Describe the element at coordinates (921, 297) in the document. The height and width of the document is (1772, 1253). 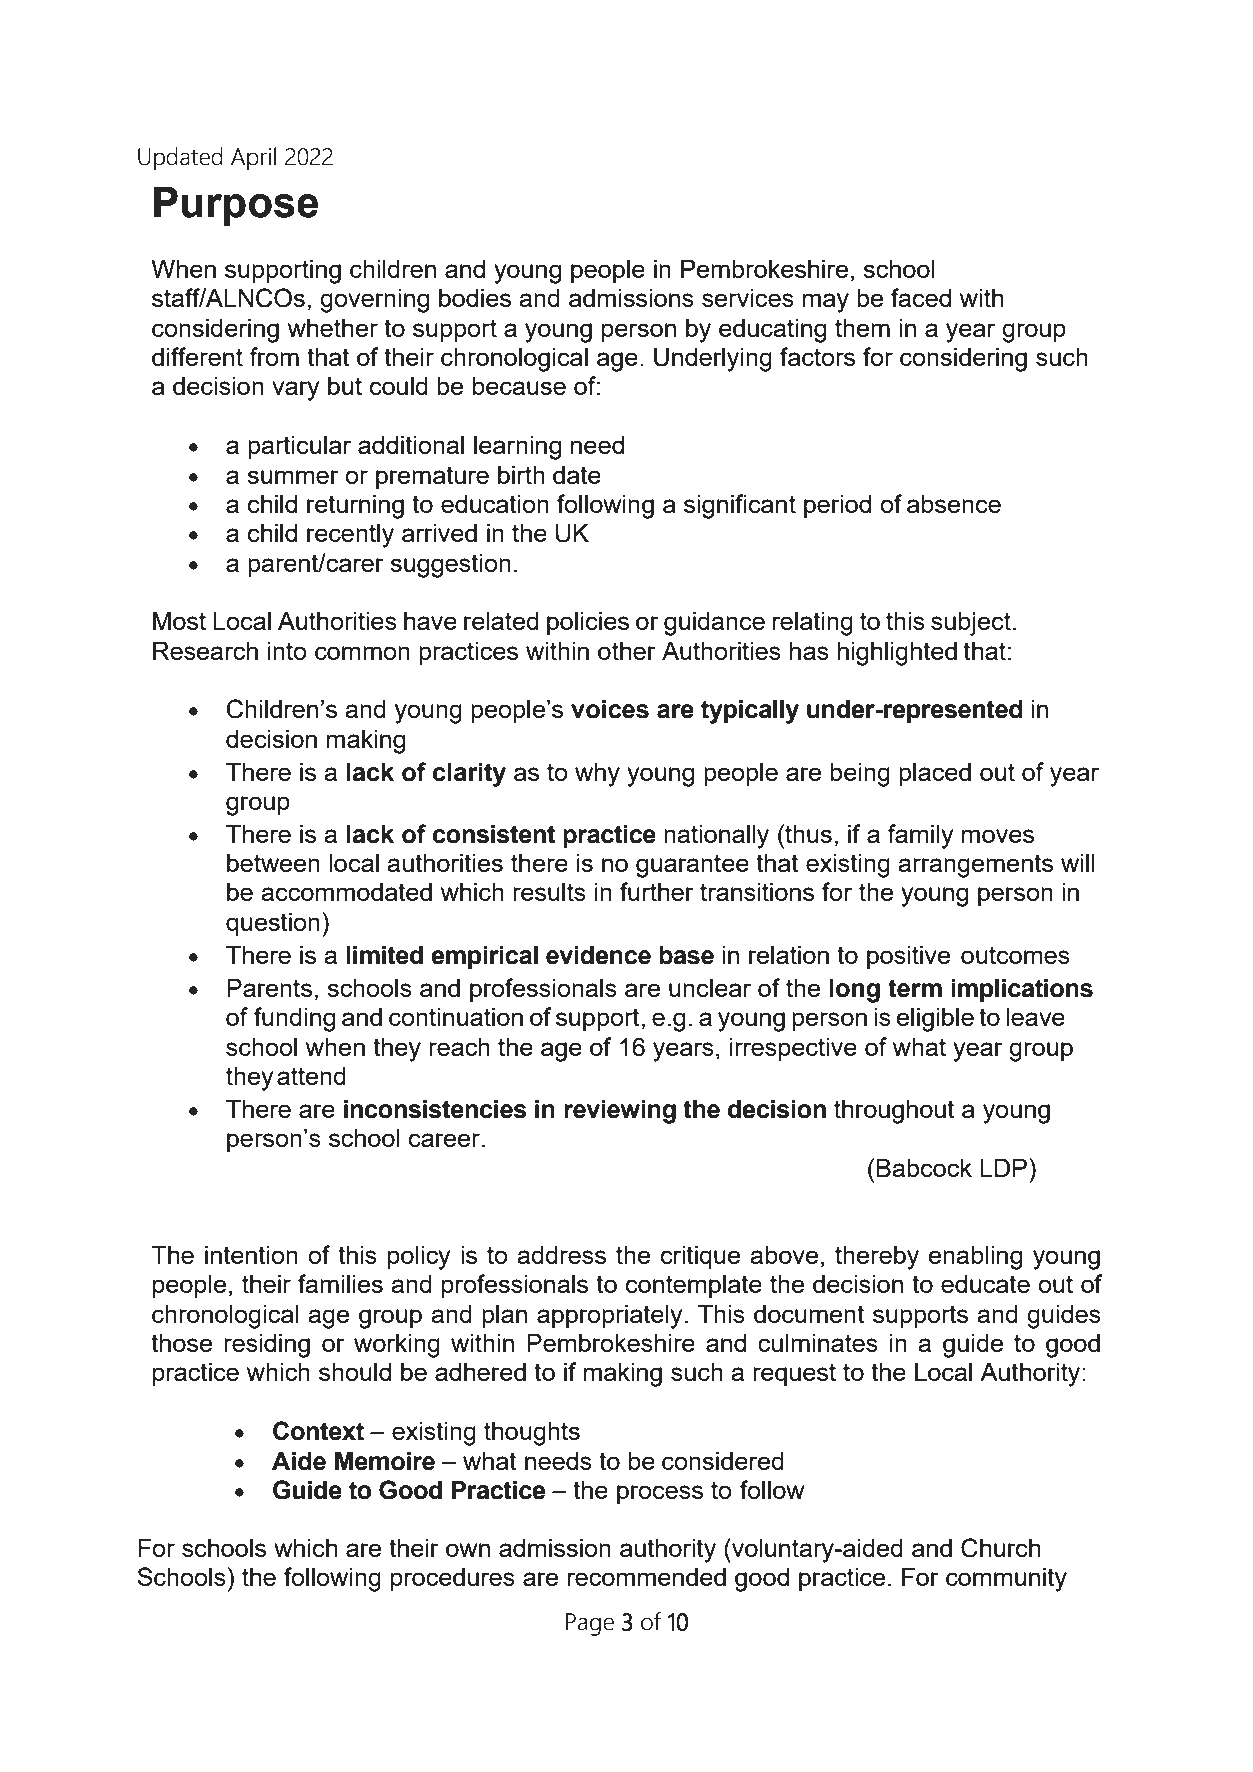
I see `faced` at that location.
